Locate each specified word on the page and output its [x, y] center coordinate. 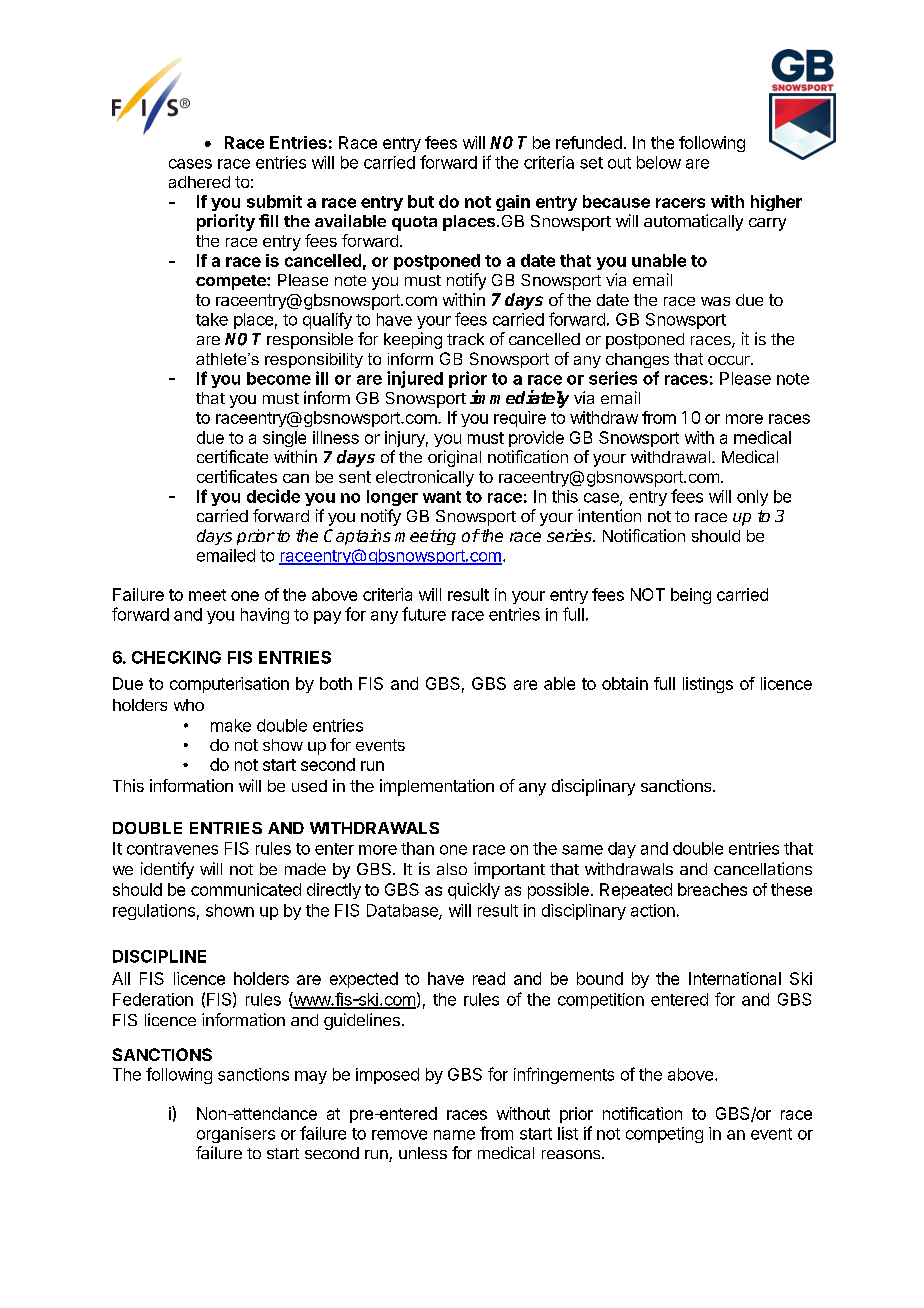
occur [730, 360]
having [265, 616]
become [279, 378]
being [691, 596]
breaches [712, 889]
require [520, 419]
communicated [246, 889]
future [424, 614]
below [659, 162]
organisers [236, 1135]
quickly [474, 891]
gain [513, 203]
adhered [199, 182]
